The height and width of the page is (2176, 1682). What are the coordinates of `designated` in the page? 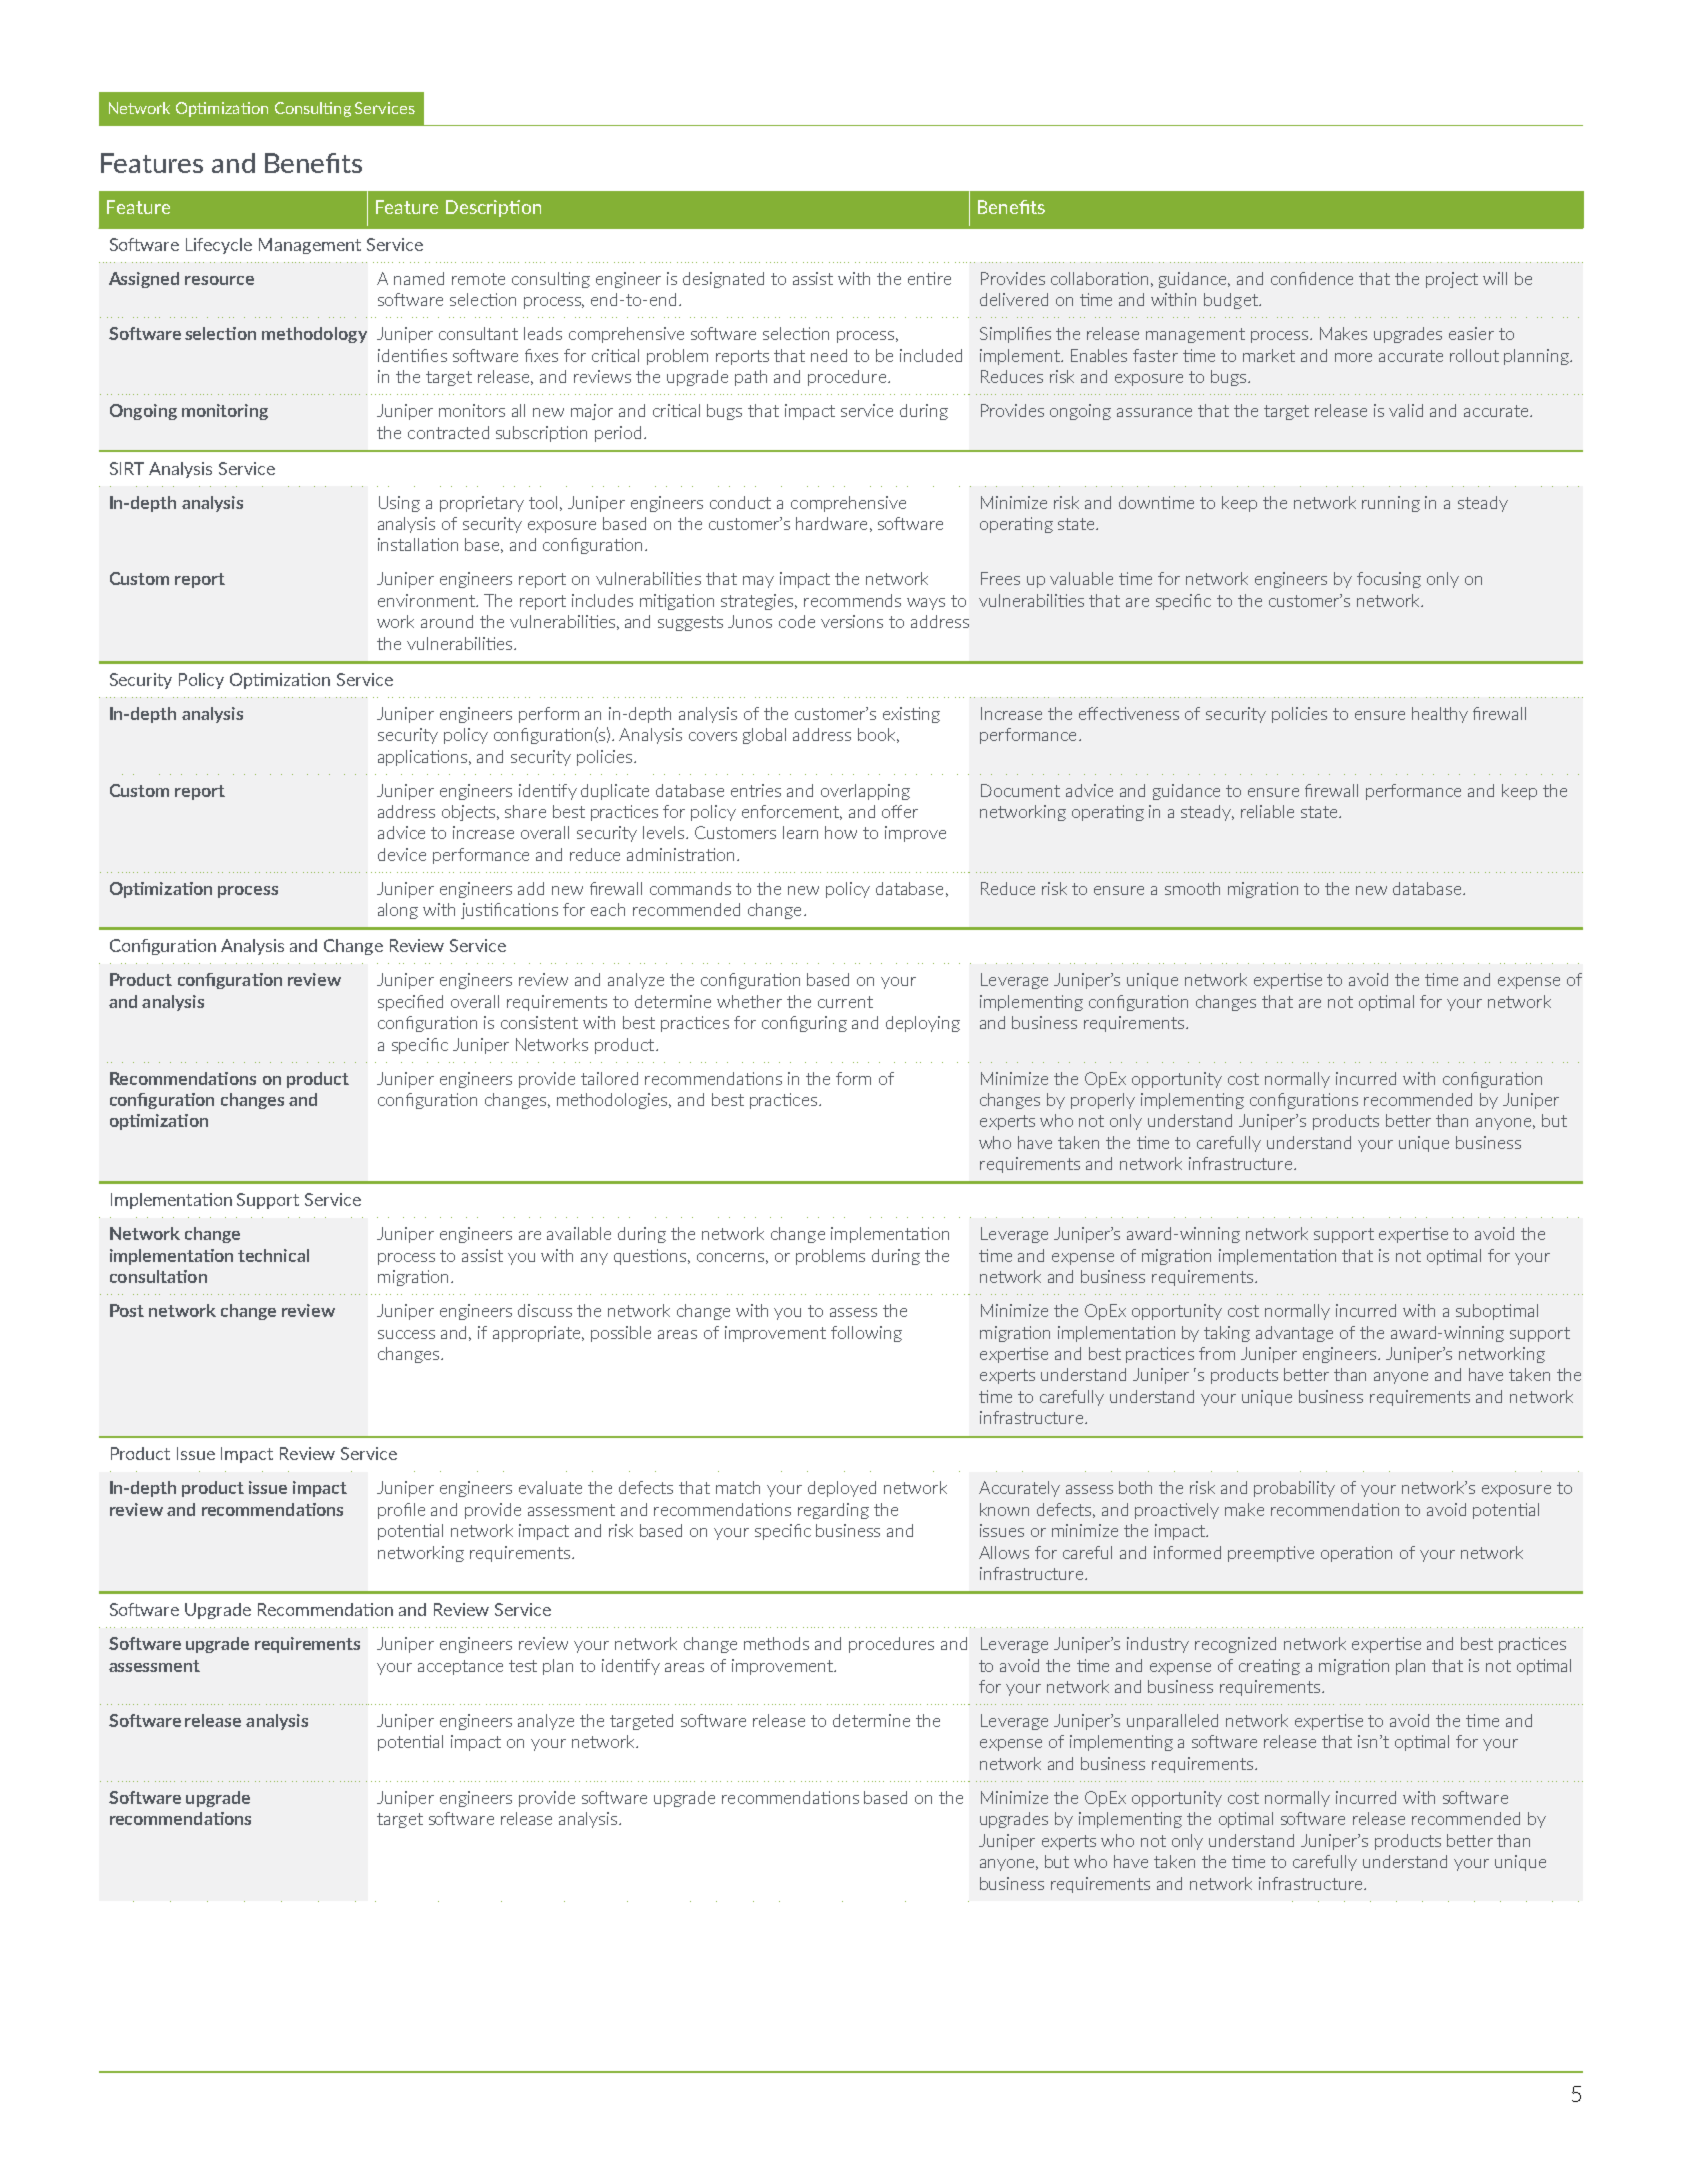 It's located at (723, 280).
